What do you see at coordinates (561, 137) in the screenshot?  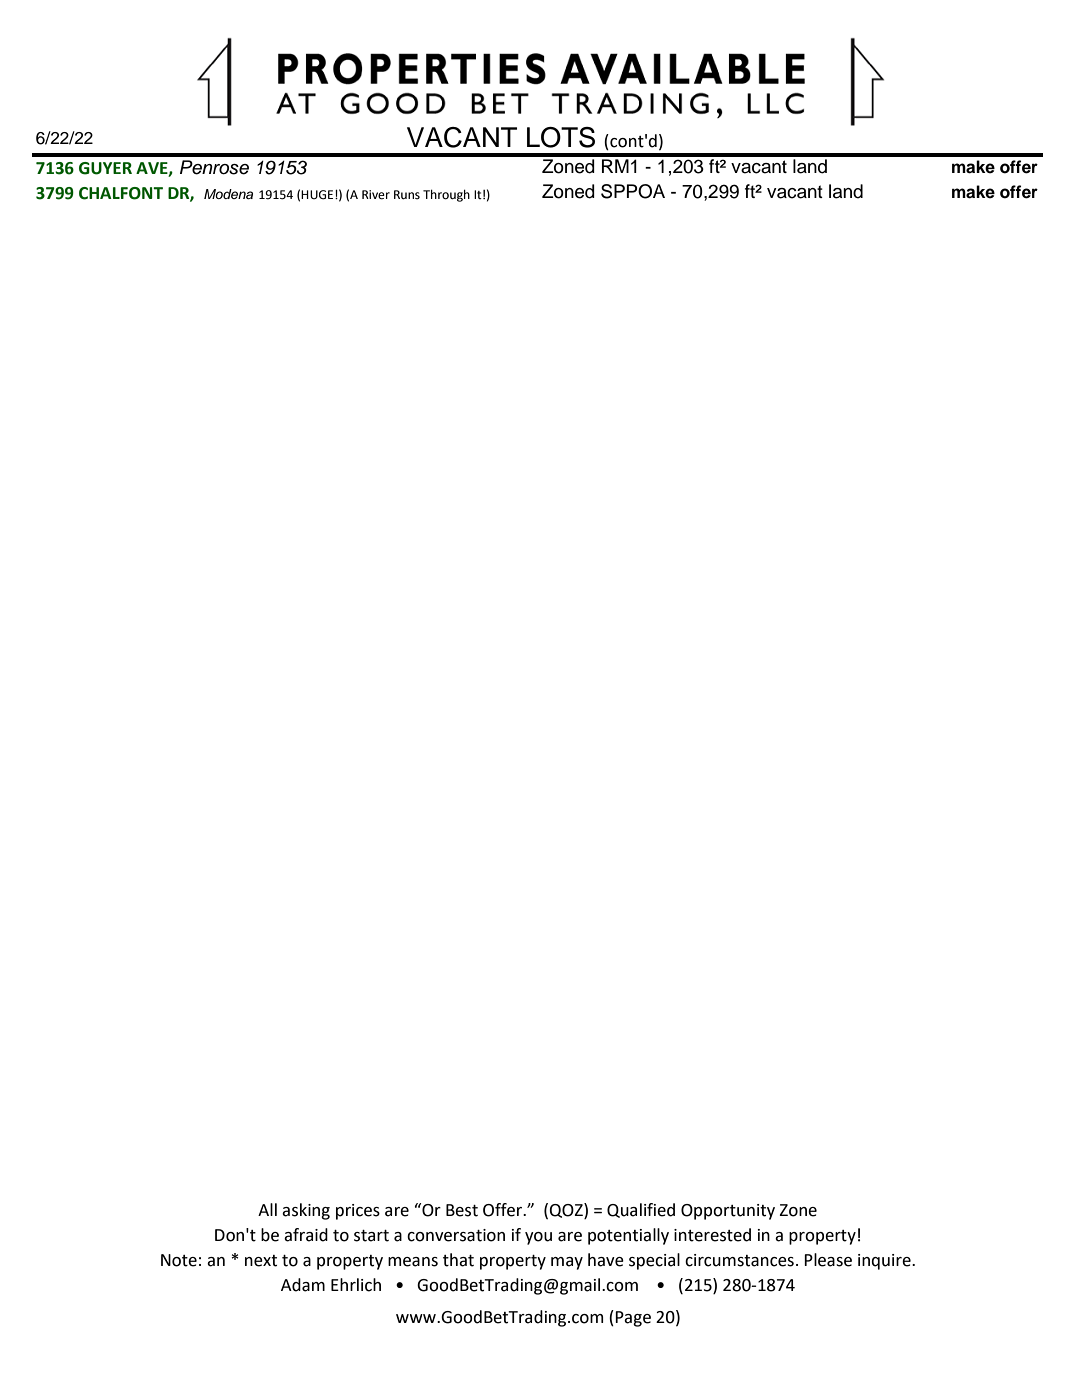 I see `LOTS` at bounding box center [561, 137].
